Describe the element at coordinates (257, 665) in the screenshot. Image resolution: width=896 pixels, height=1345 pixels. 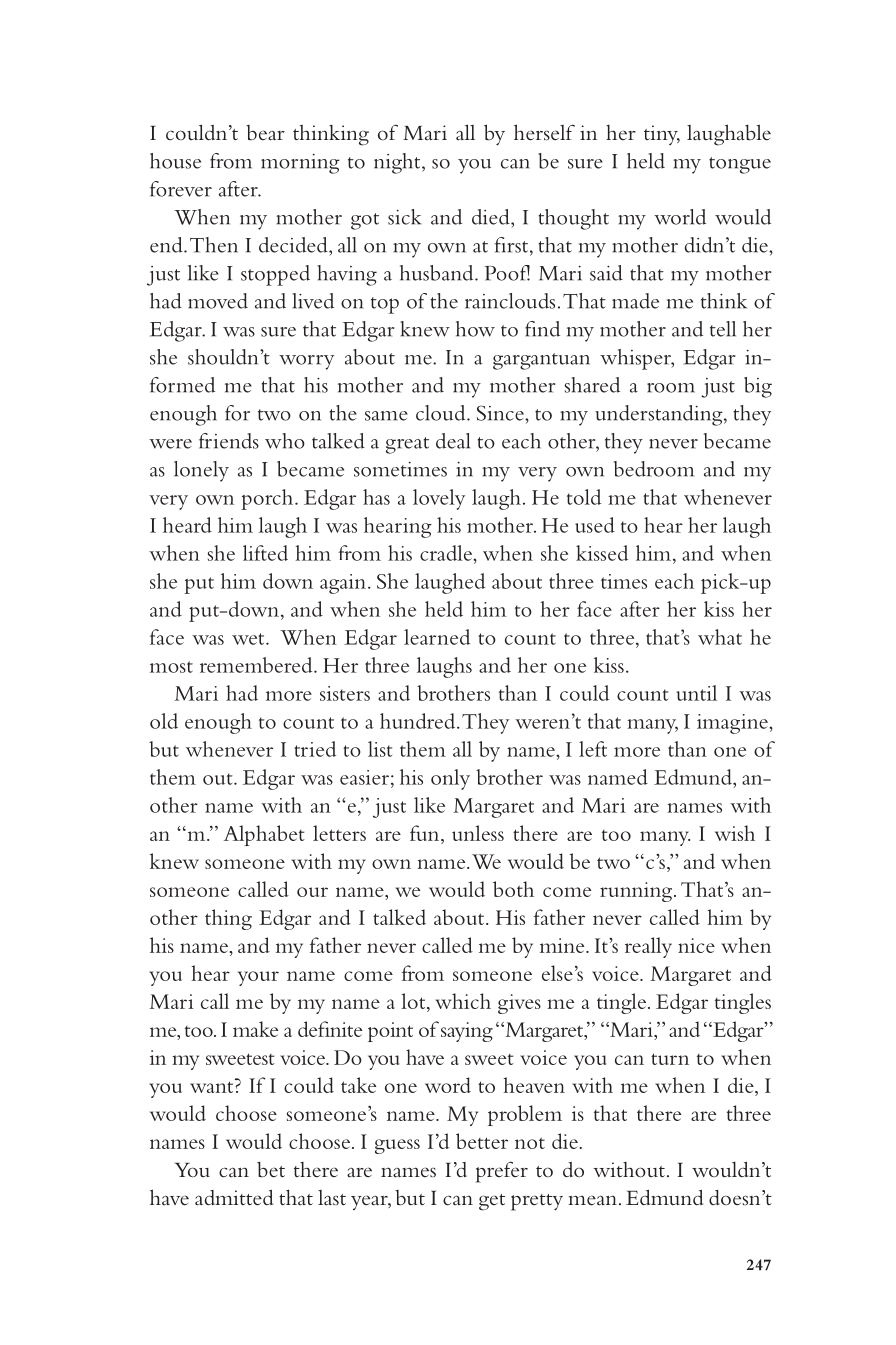
I see `remembered` at that location.
